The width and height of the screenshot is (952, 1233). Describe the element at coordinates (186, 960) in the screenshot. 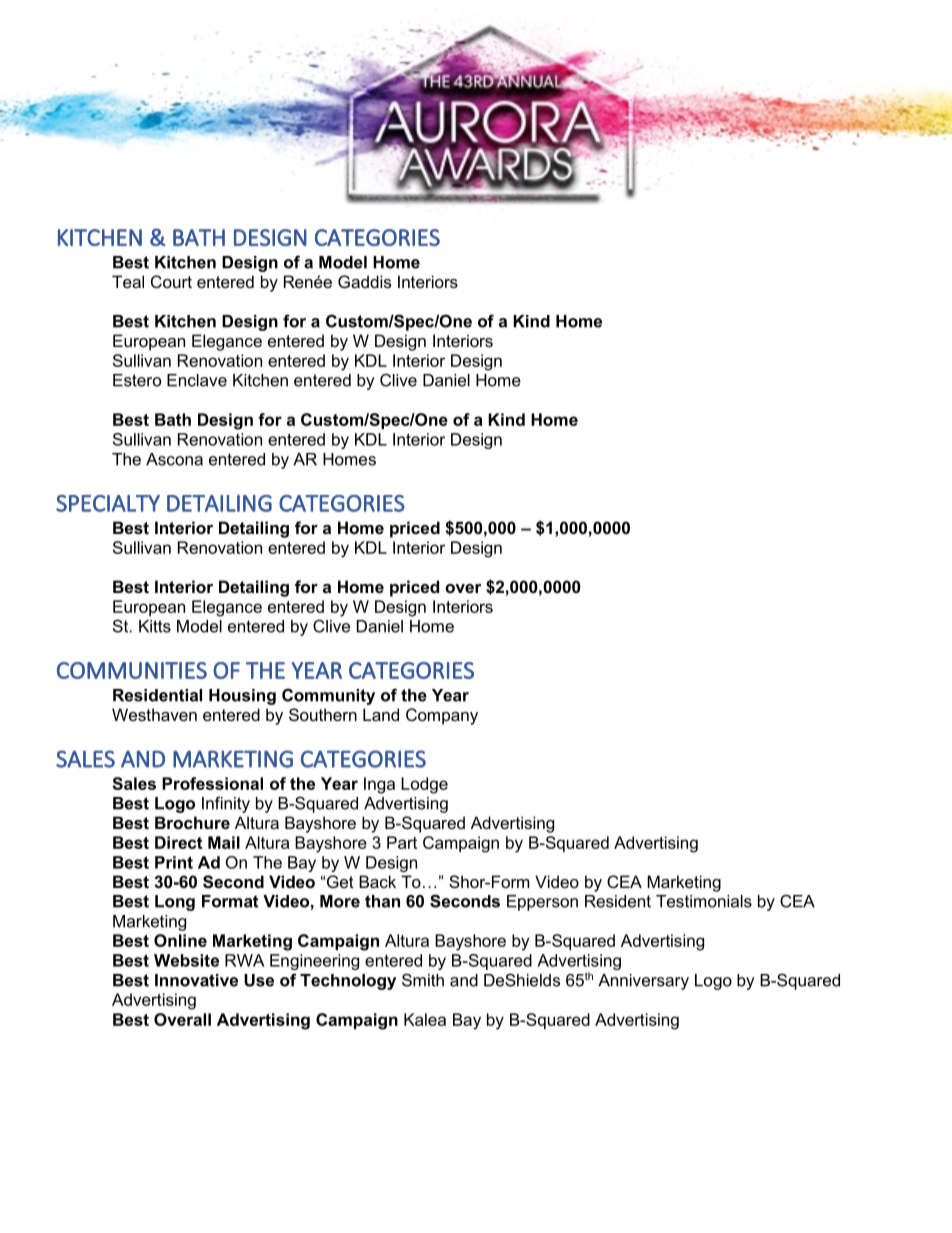

I see `Website` at that location.
